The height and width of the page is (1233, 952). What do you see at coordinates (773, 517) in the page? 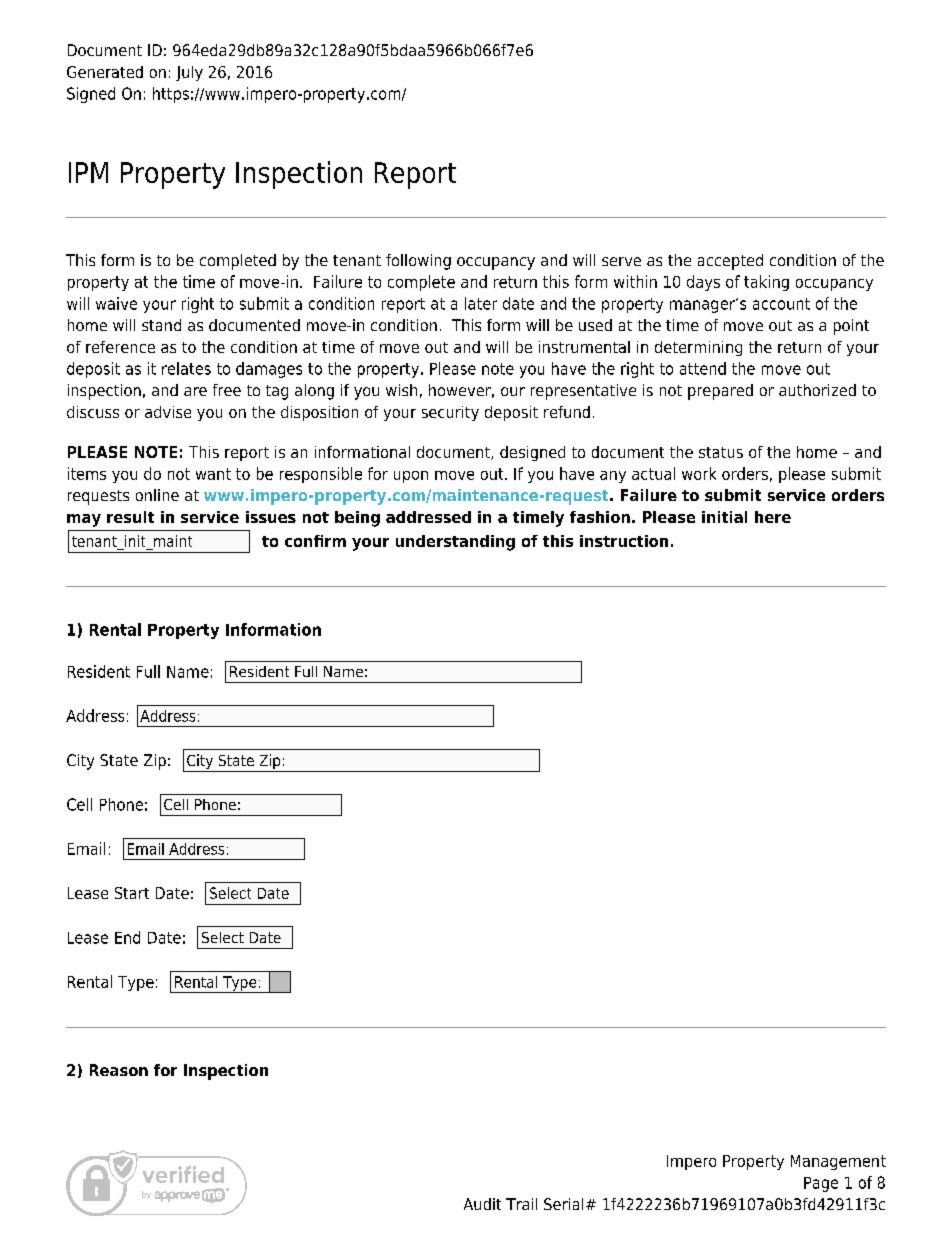
I see `here` at bounding box center [773, 517].
